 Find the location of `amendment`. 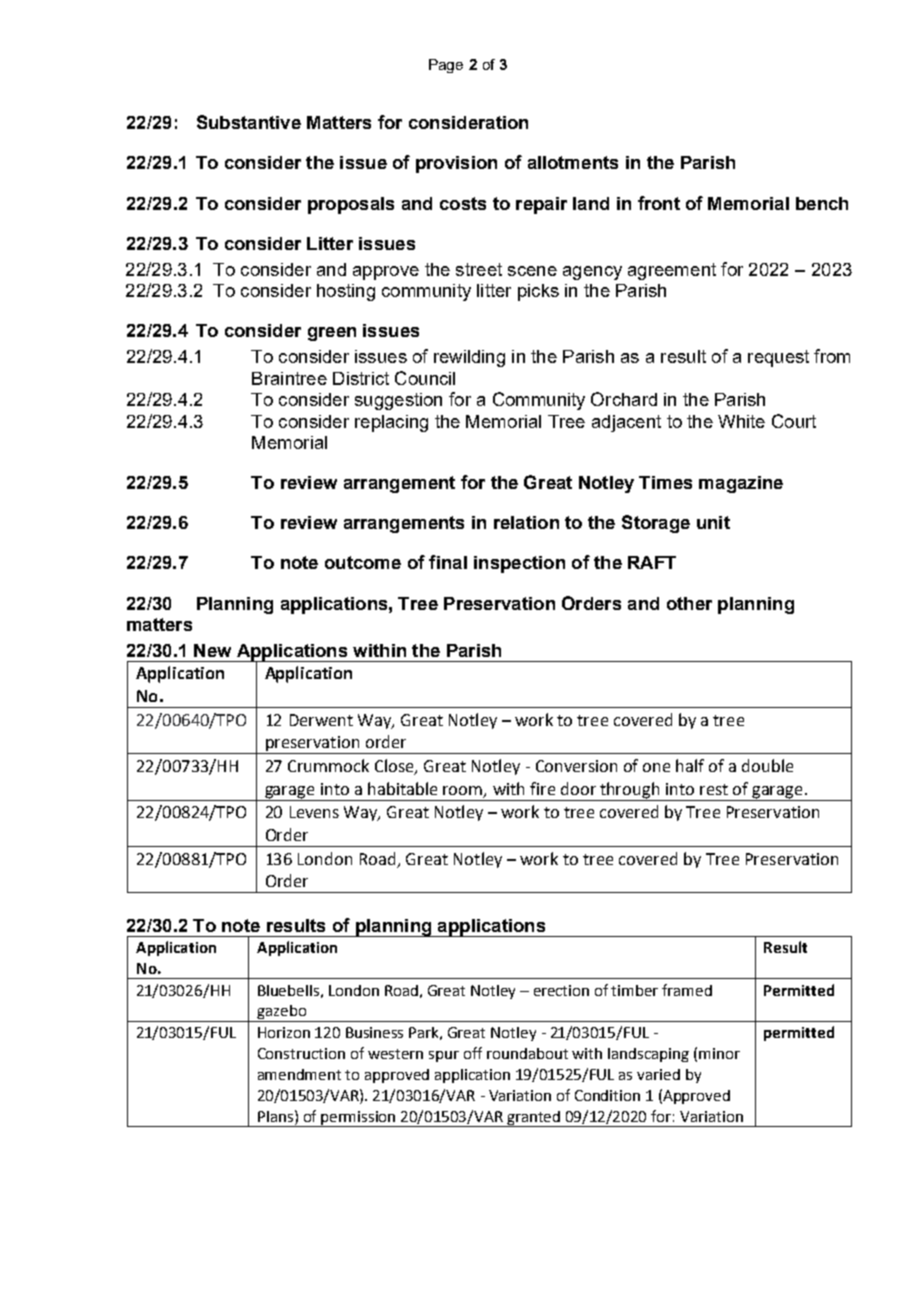

amendment is located at coordinates (299, 1074).
